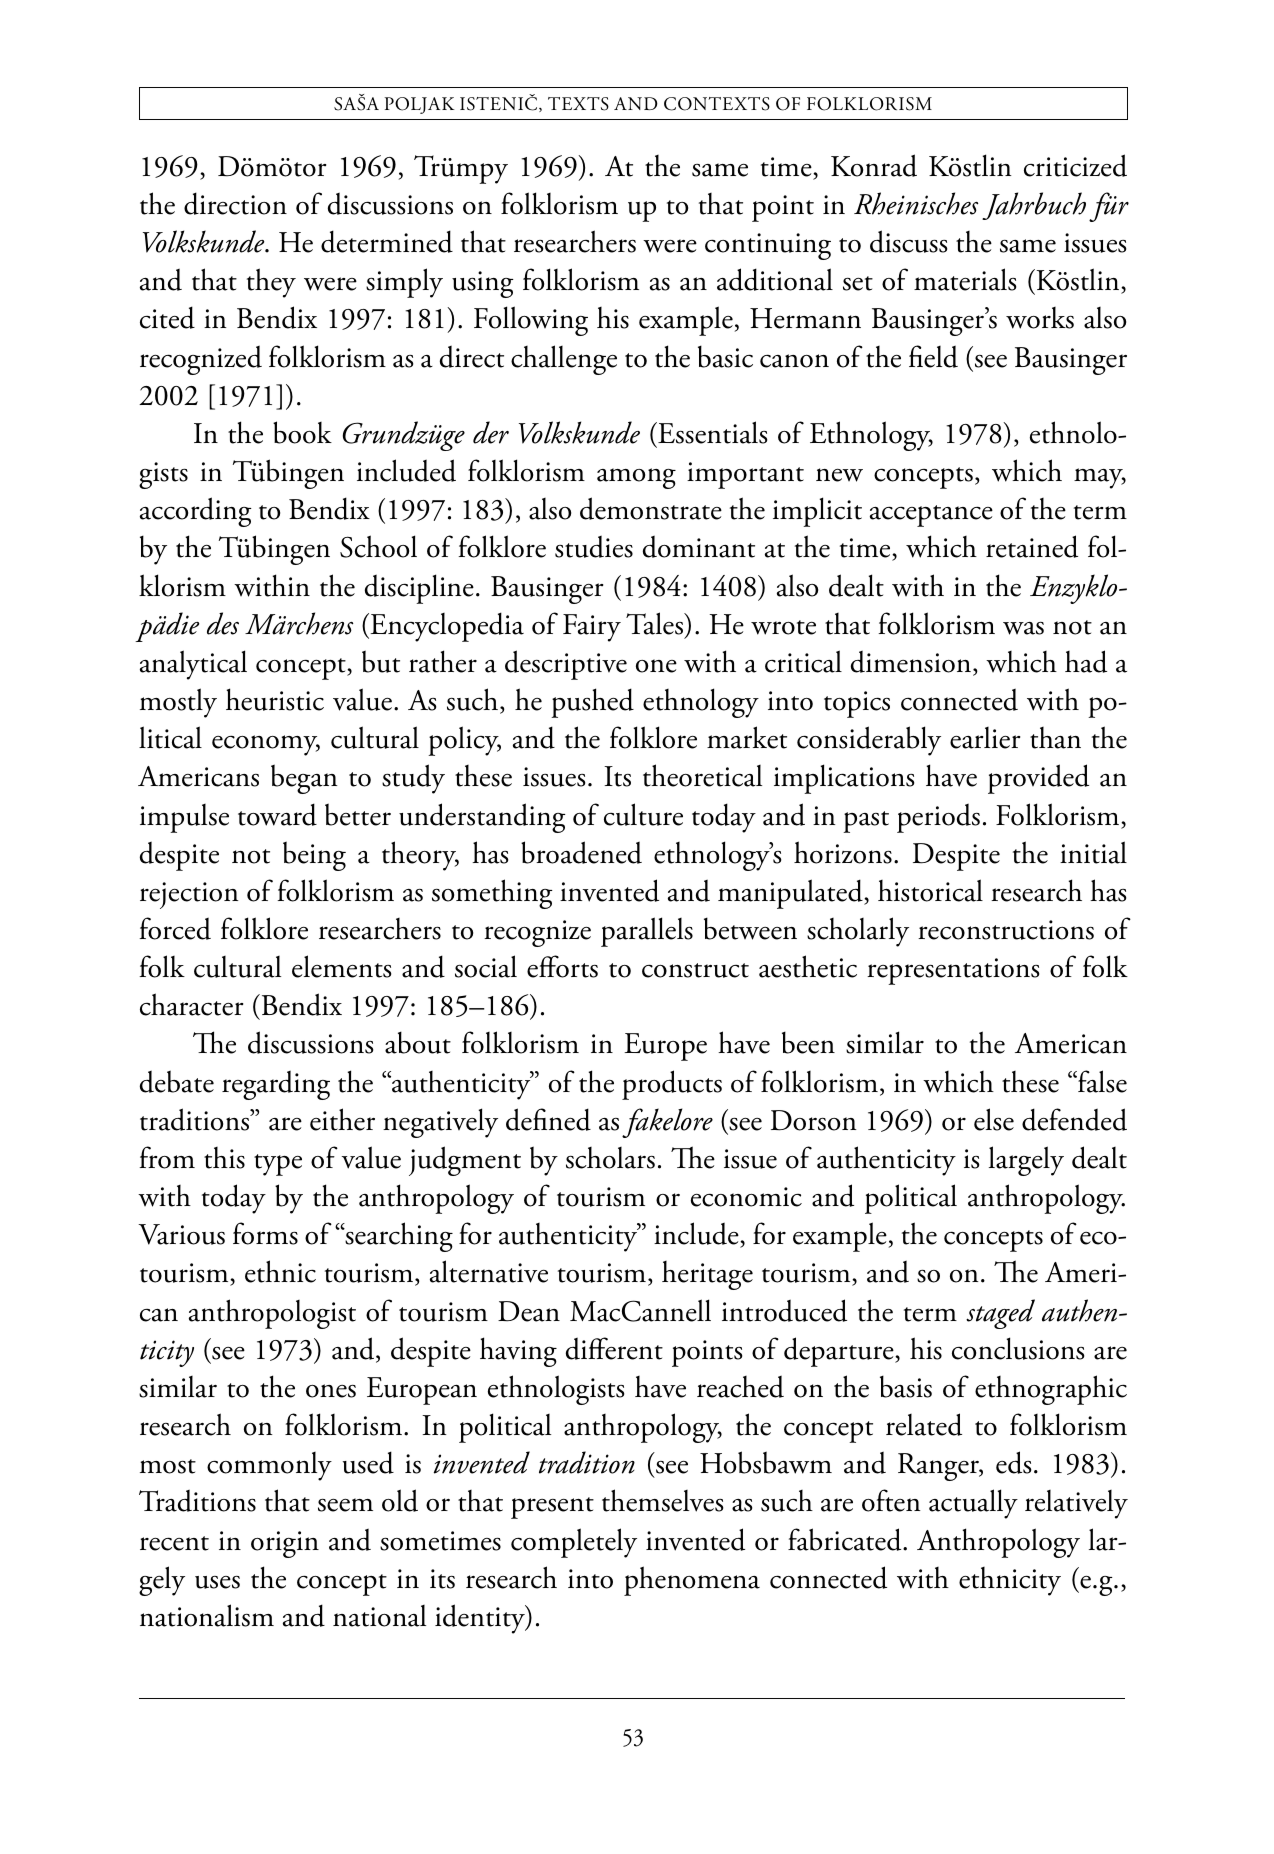 The height and width of the screenshot is (1854, 1274). I want to click on scholars, so click(610, 1158).
